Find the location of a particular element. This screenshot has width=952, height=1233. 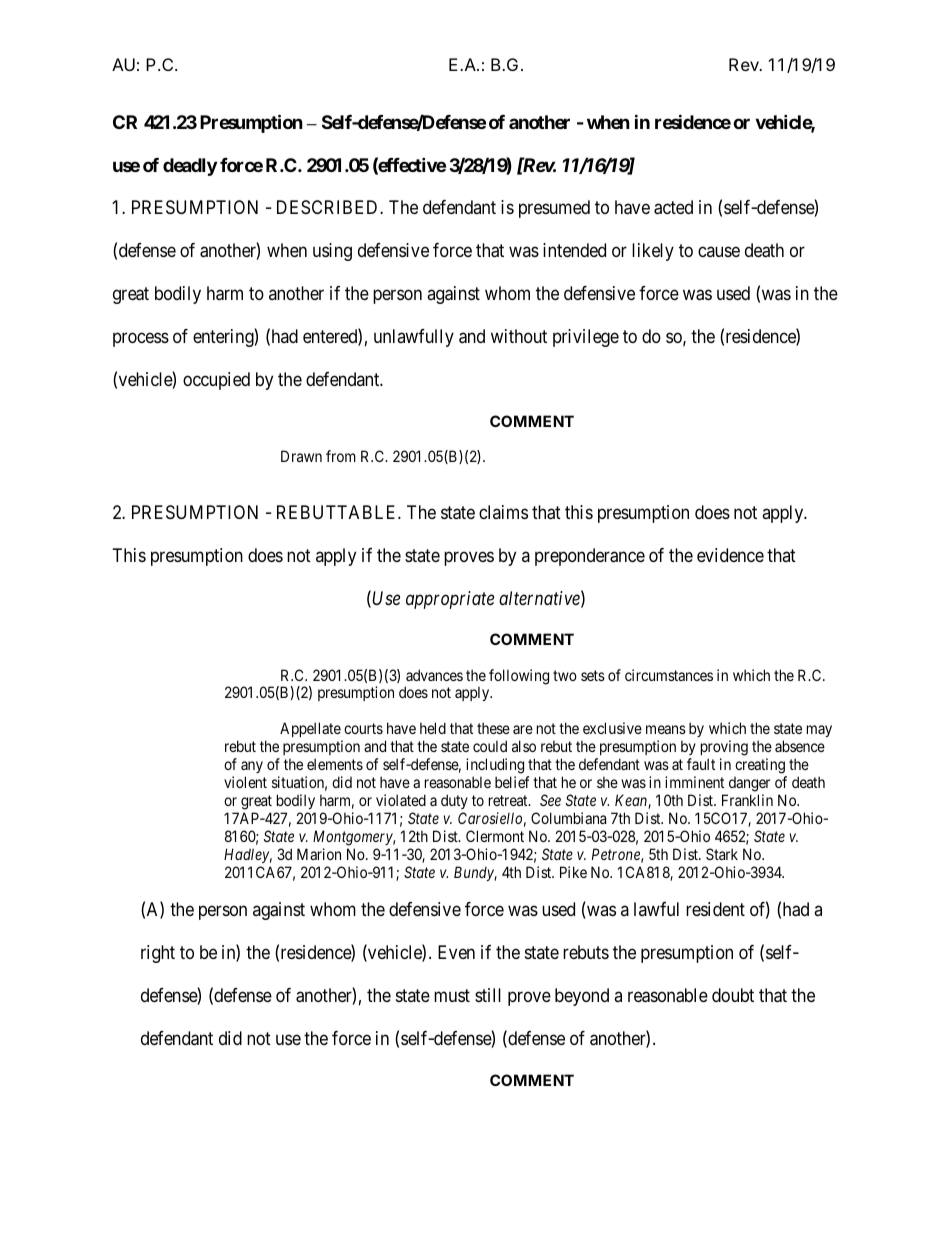

any is located at coordinates (252, 769).
